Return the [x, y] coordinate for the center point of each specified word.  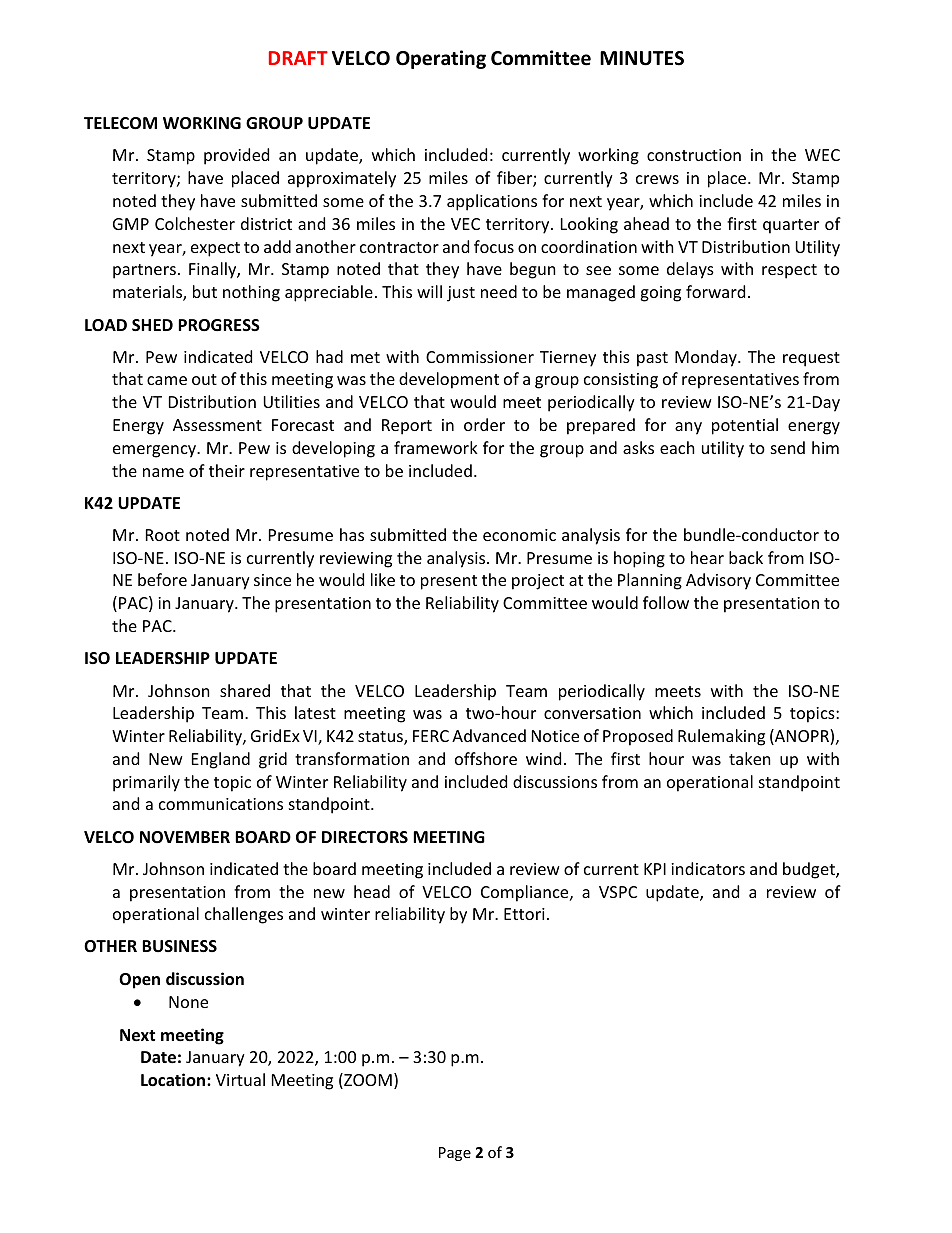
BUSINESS [179, 946]
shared [245, 690]
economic [519, 535]
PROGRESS [219, 325]
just [461, 294]
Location [174, 1080]
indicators [708, 868]
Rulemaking [721, 737]
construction [694, 155]
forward [715, 291]
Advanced [489, 735]
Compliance [526, 893]
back [746, 557]
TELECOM [120, 123]
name [163, 472]
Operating [441, 59]
